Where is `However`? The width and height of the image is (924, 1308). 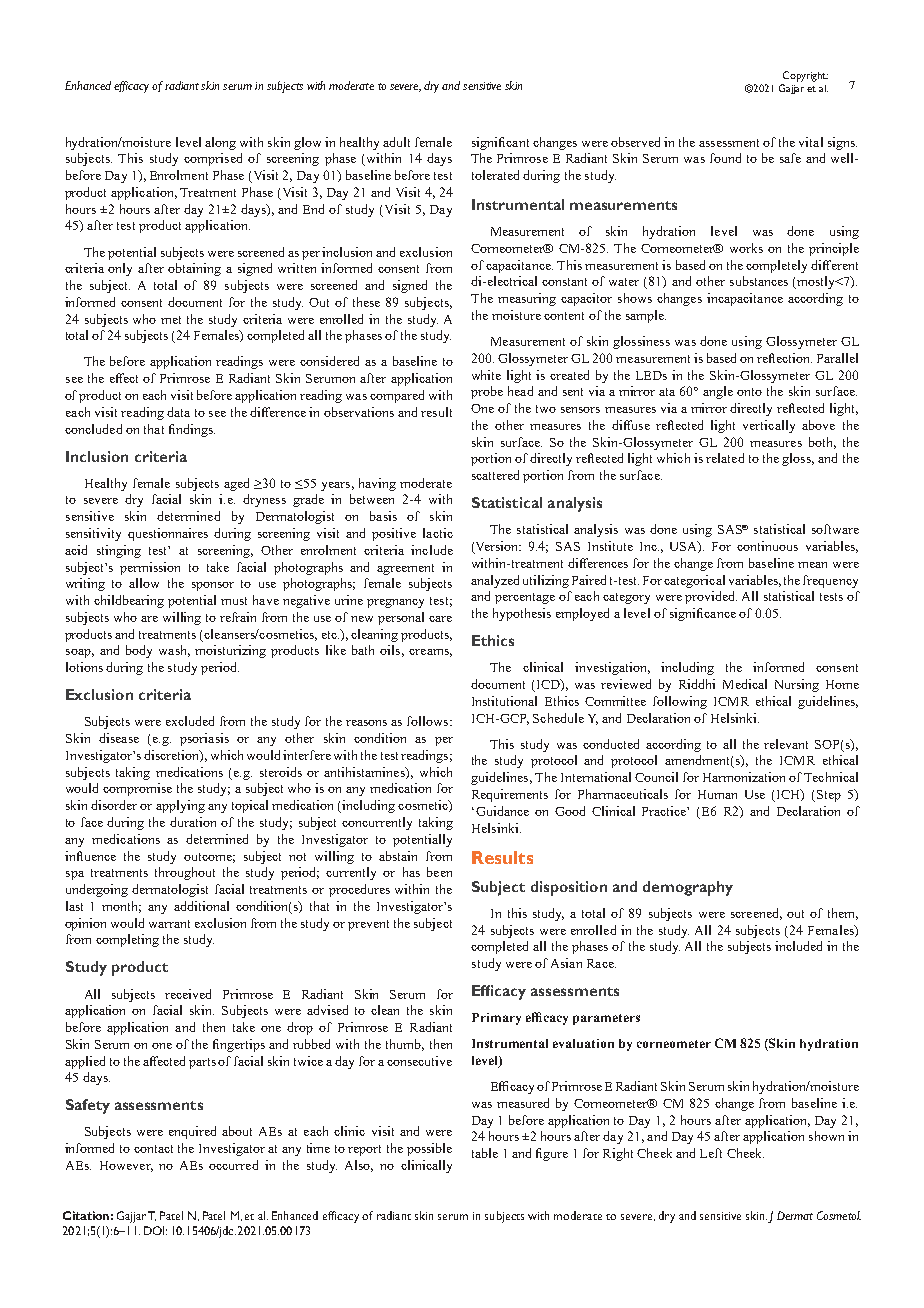
However is located at coordinates (126, 1166).
